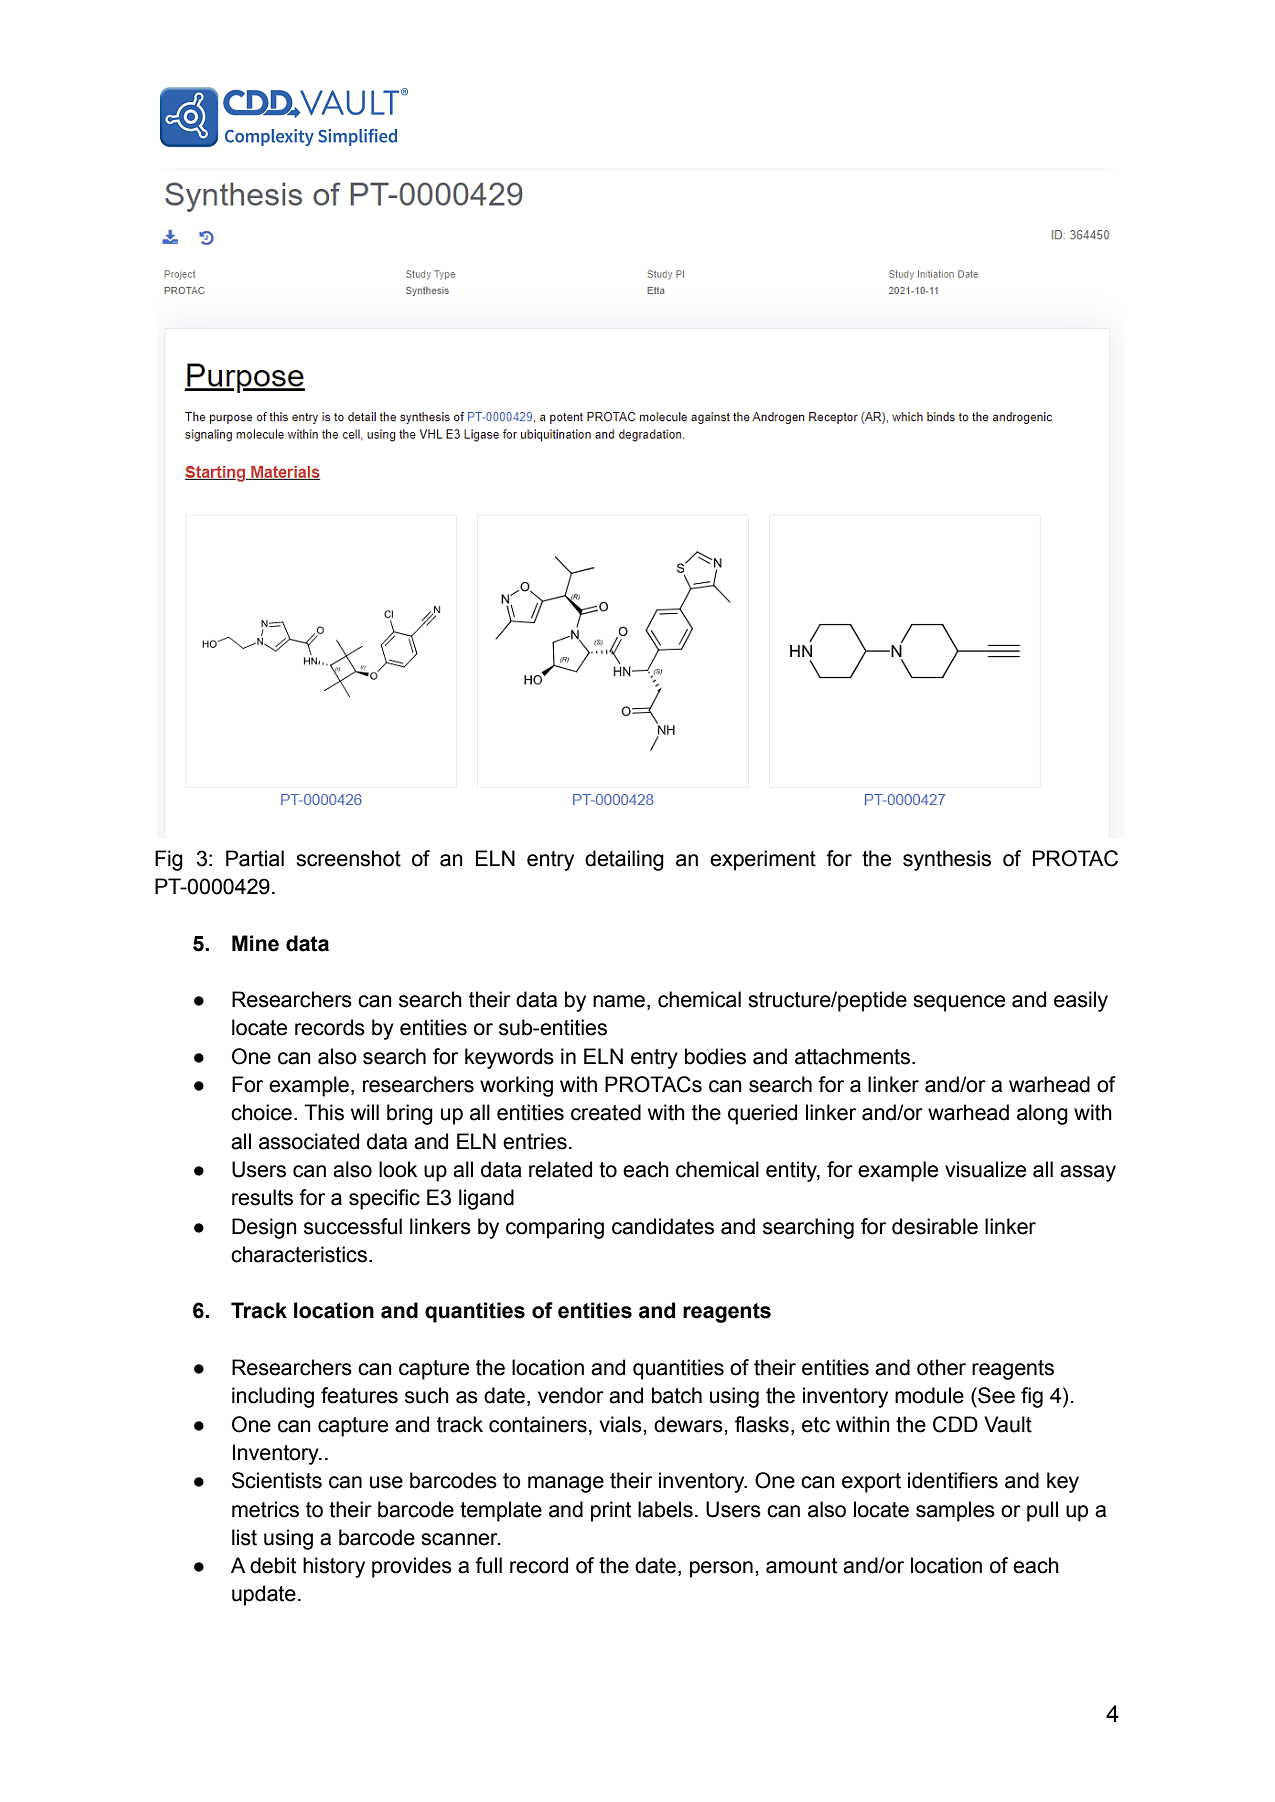 The image size is (1275, 1802). What do you see at coordinates (959, 1003) in the page?
I see `sequence` at bounding box center [959, 1003].
